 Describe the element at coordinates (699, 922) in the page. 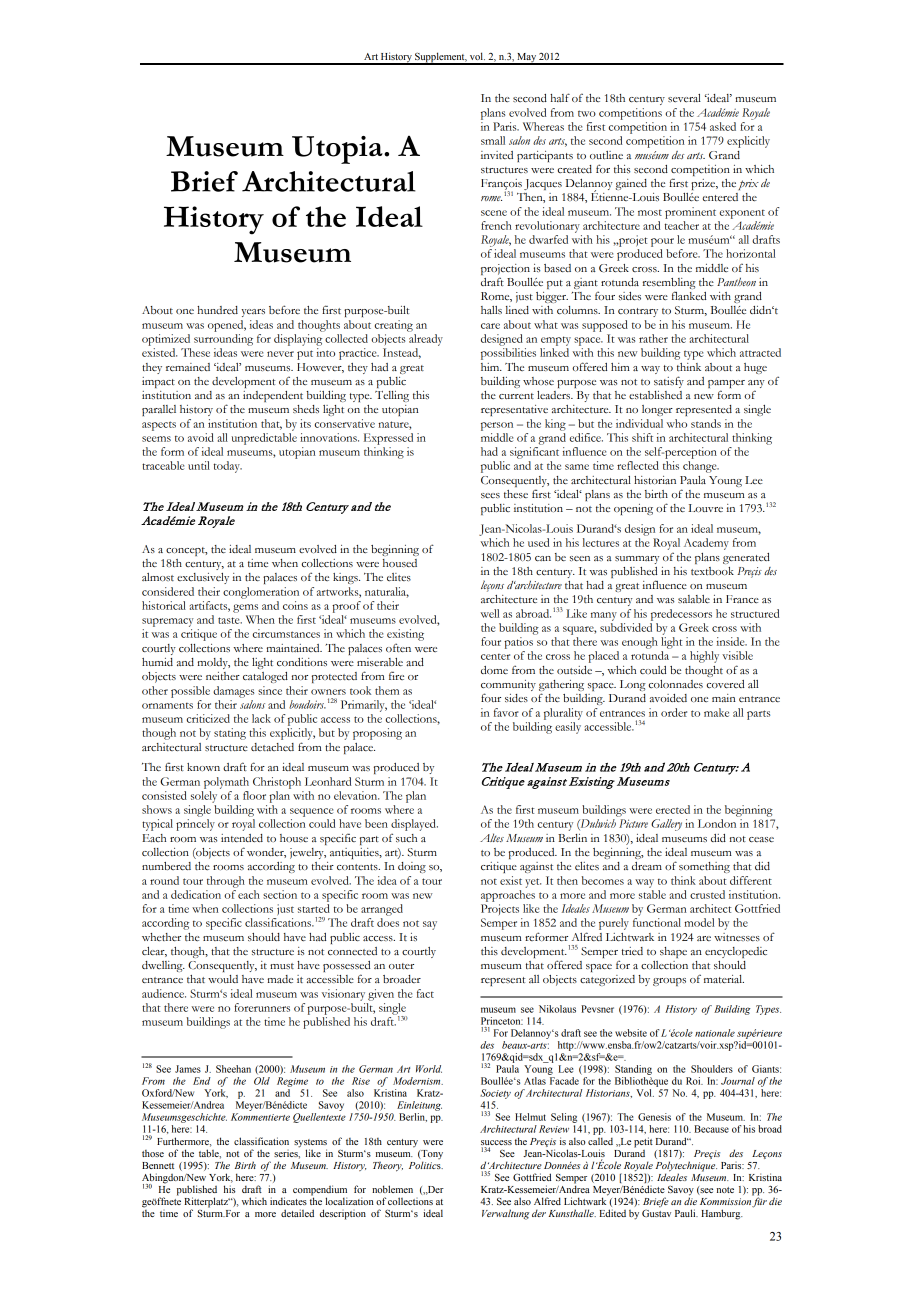

I see `model` at that location.
